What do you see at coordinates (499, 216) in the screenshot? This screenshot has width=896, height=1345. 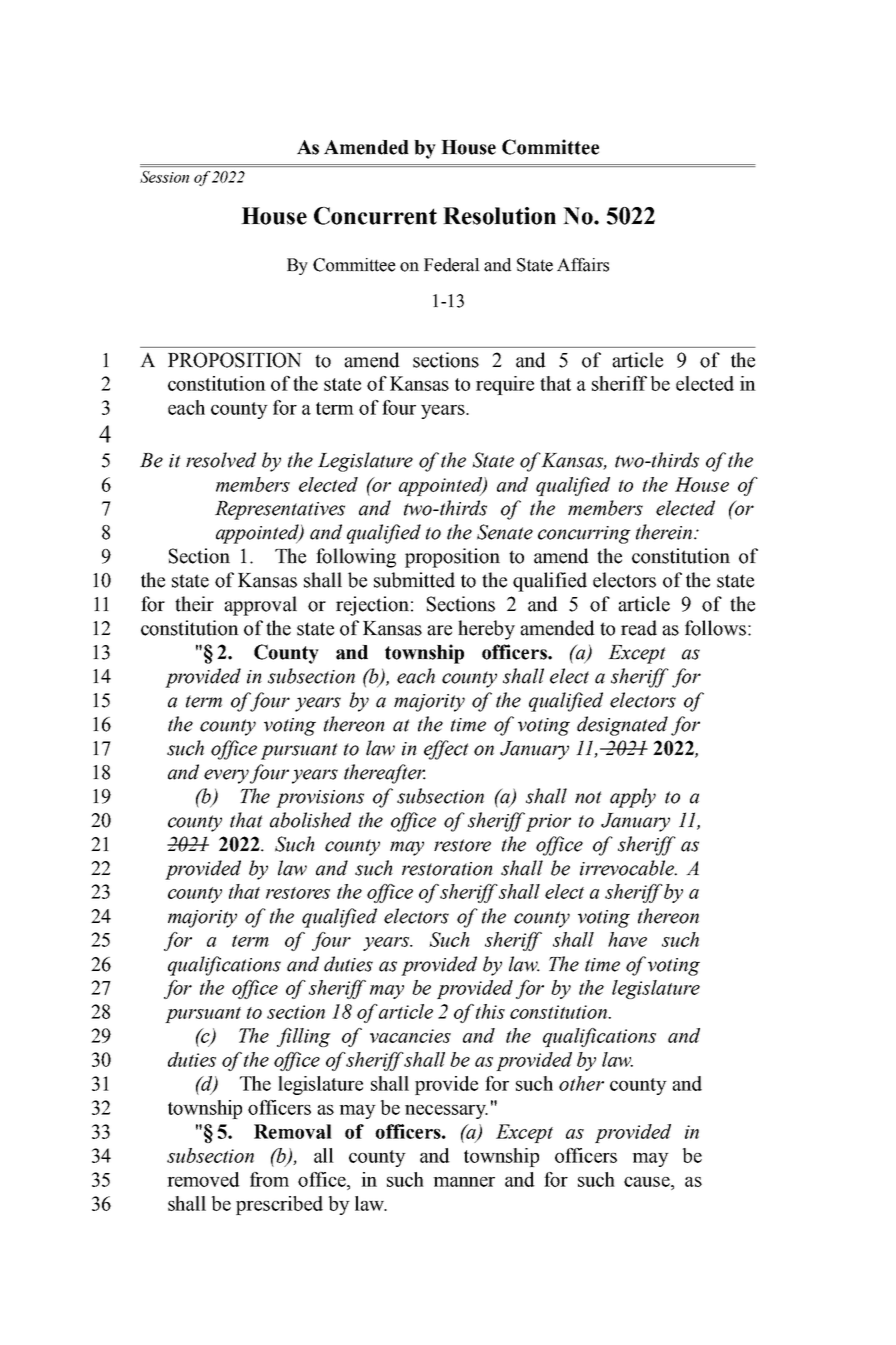 I see `Resolution` at bounding box center [499, 216].
